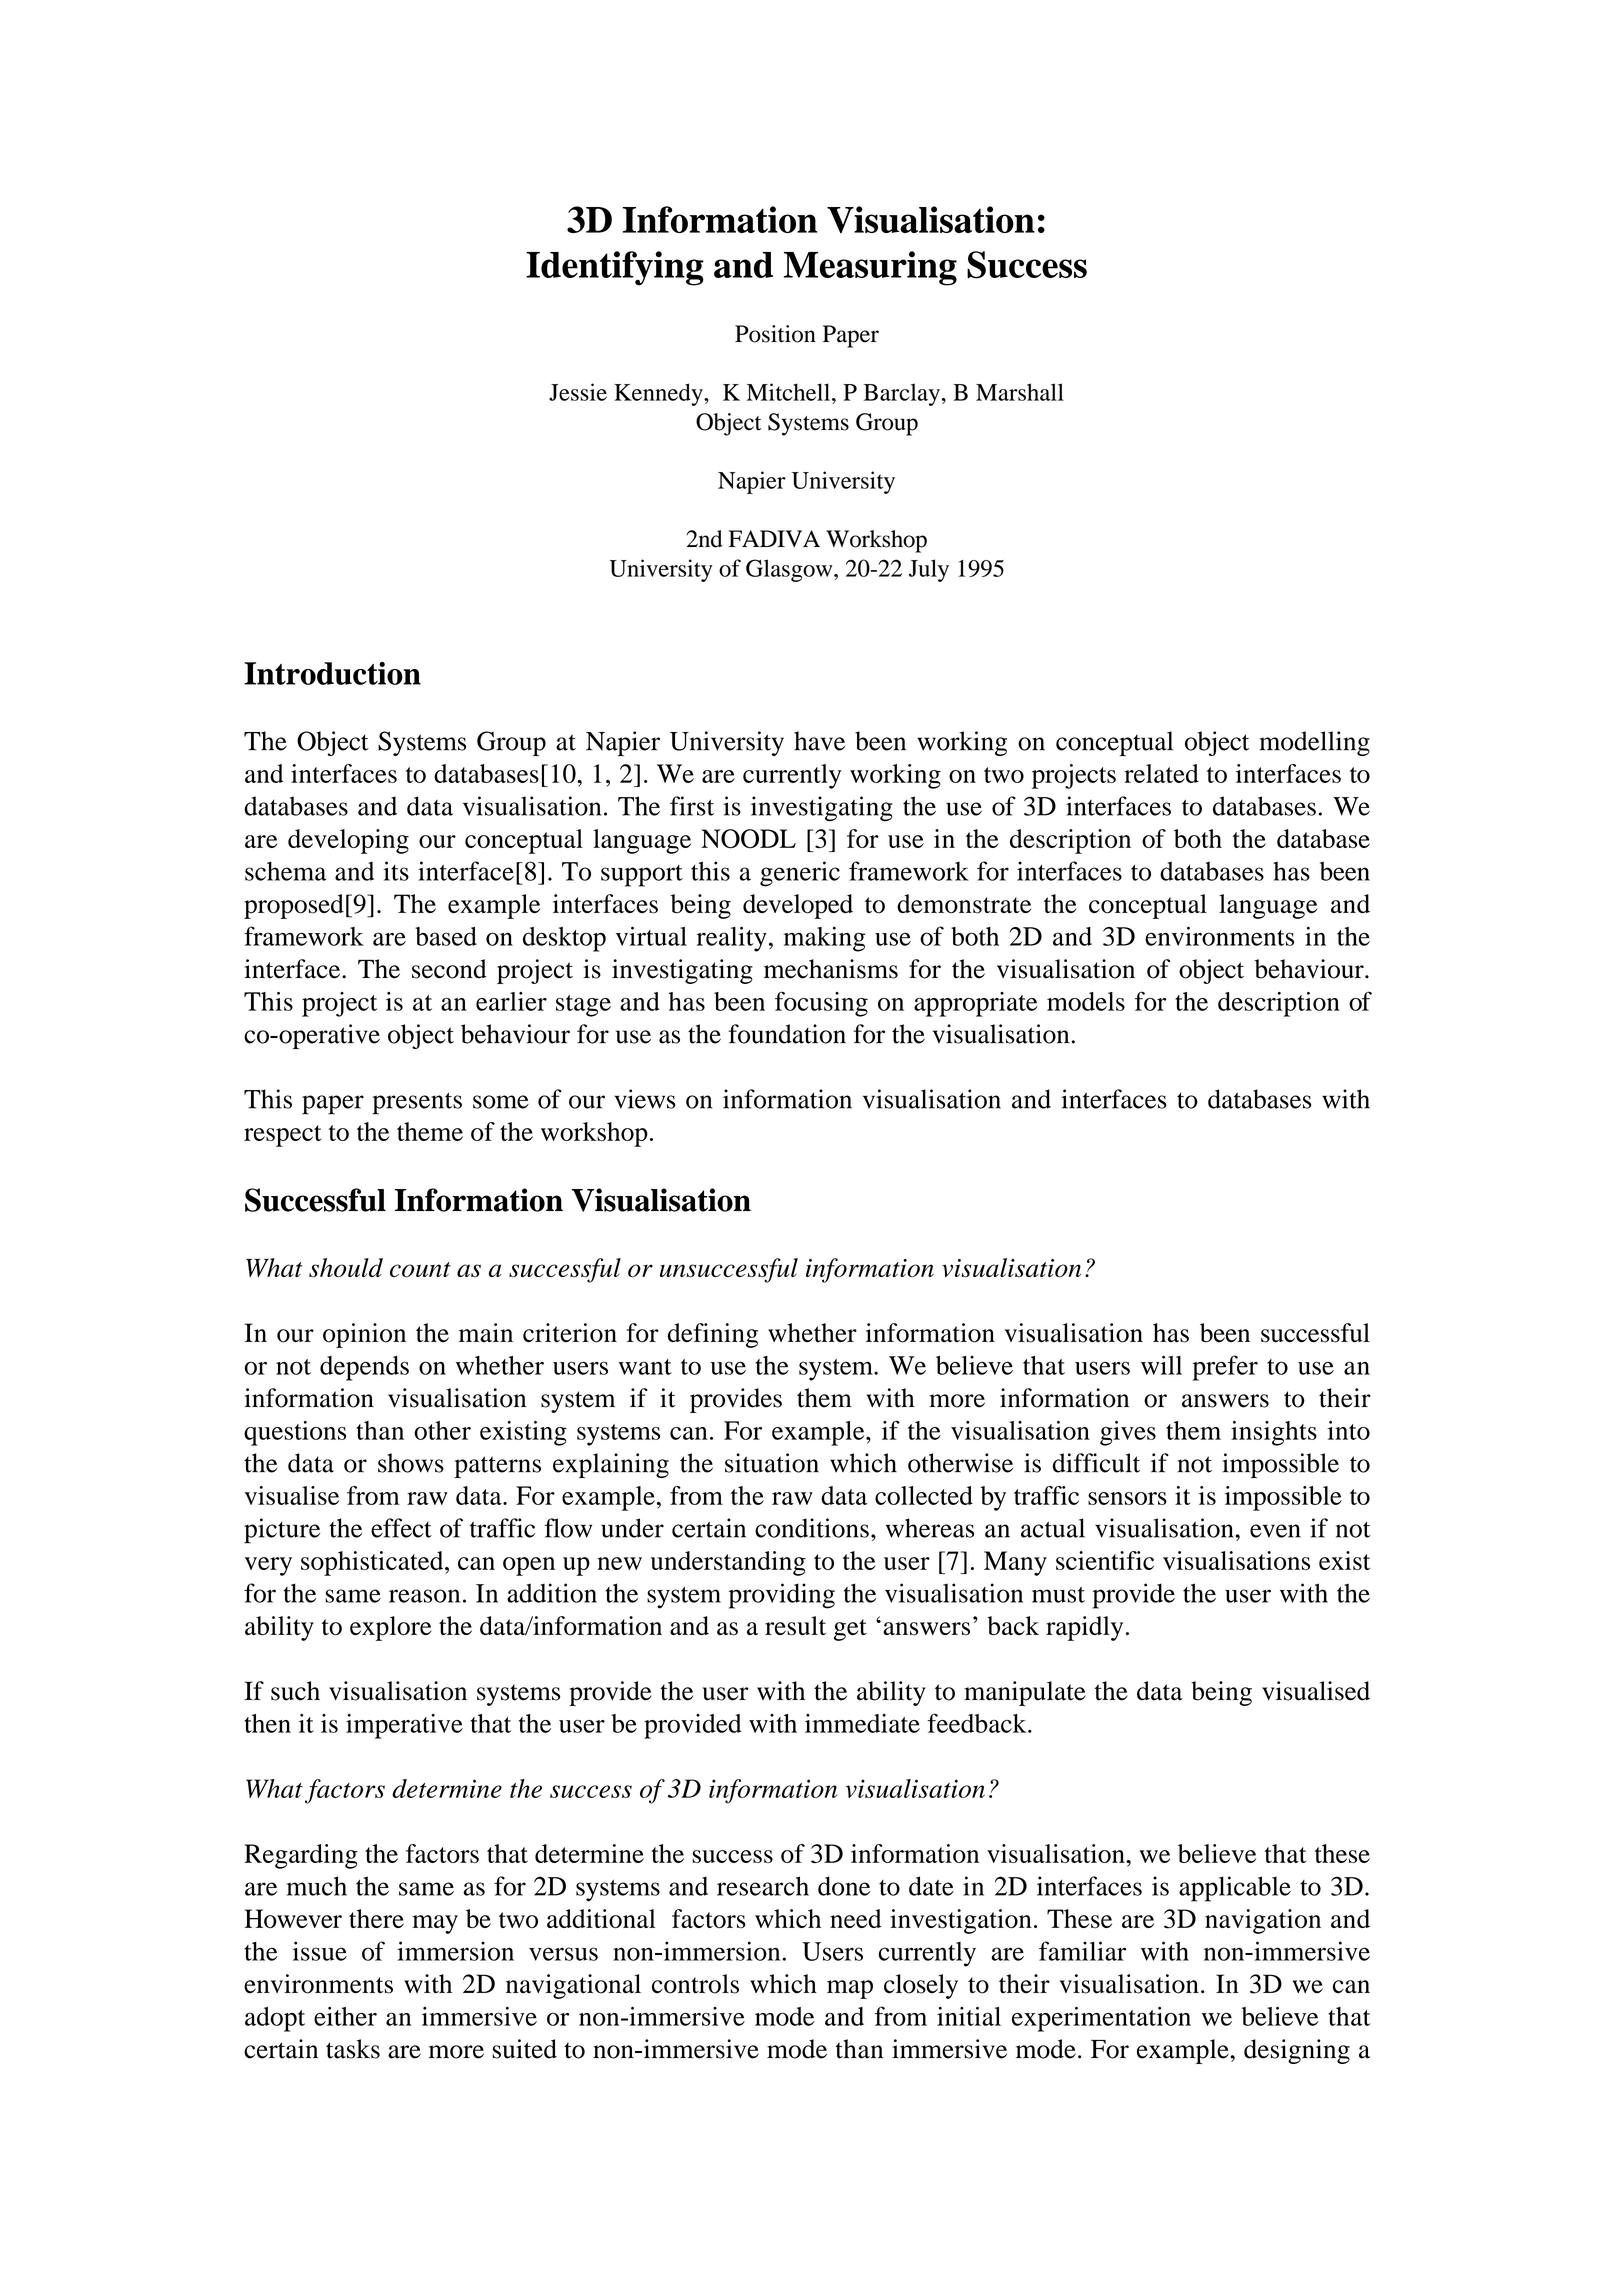 The height and width of the screenshot is (2284, 1614). Describe the element at coordinates (345, 2016) in the screenshot. I see `either` at that location.
